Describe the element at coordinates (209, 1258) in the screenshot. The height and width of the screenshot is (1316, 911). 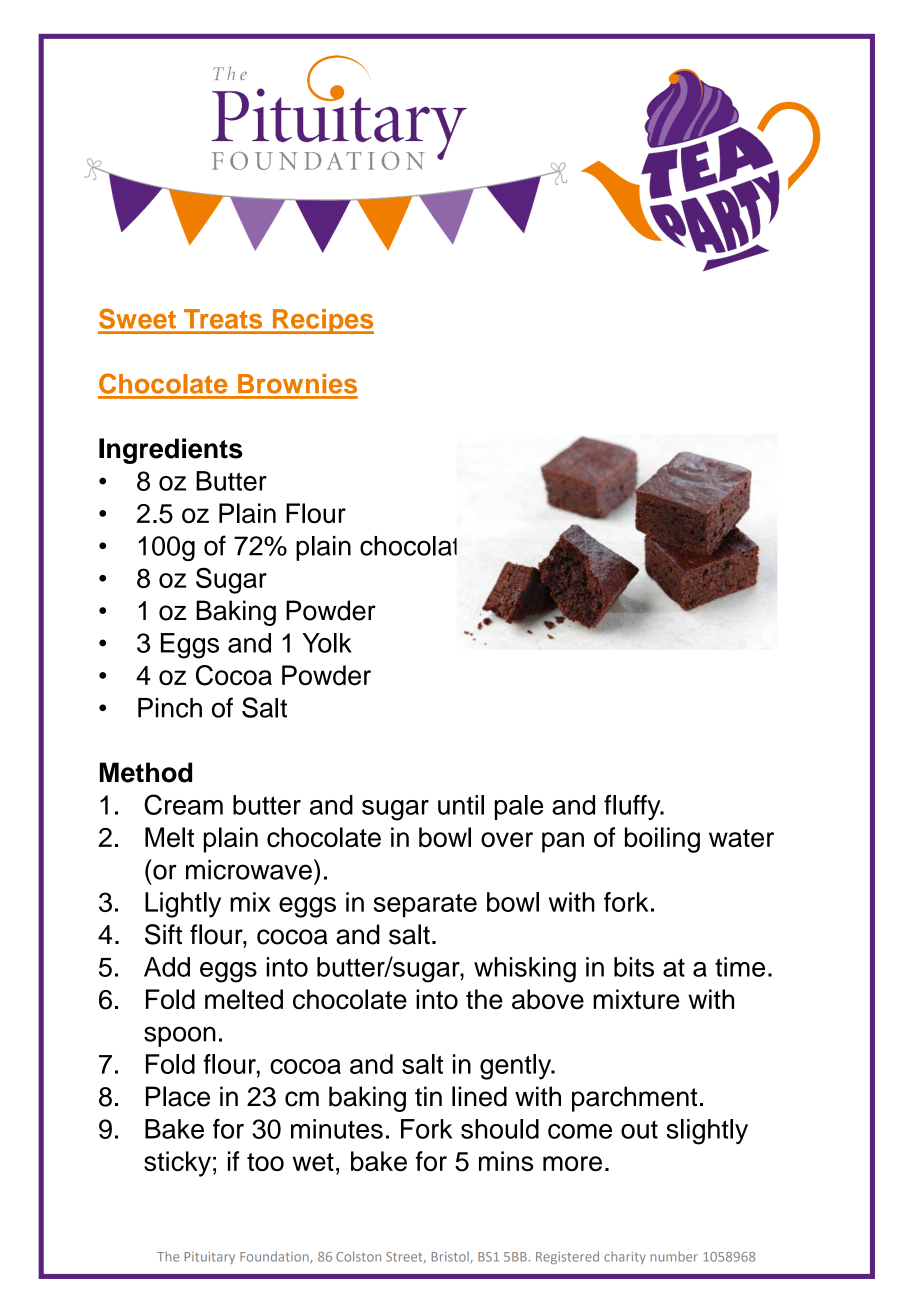
I see `Pituitary` at that location.
